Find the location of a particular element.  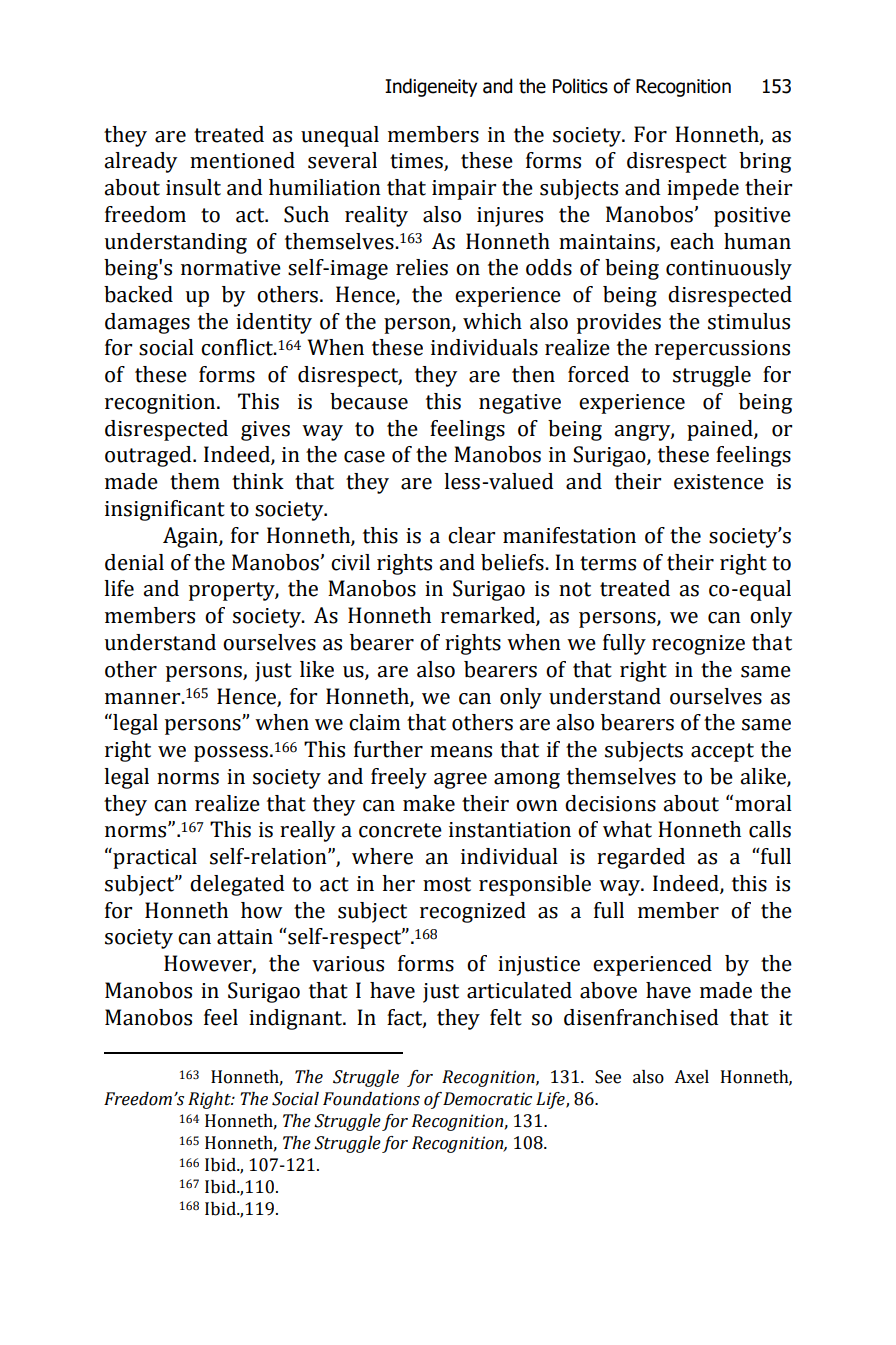

bring is located at coordinates (765, 162).
